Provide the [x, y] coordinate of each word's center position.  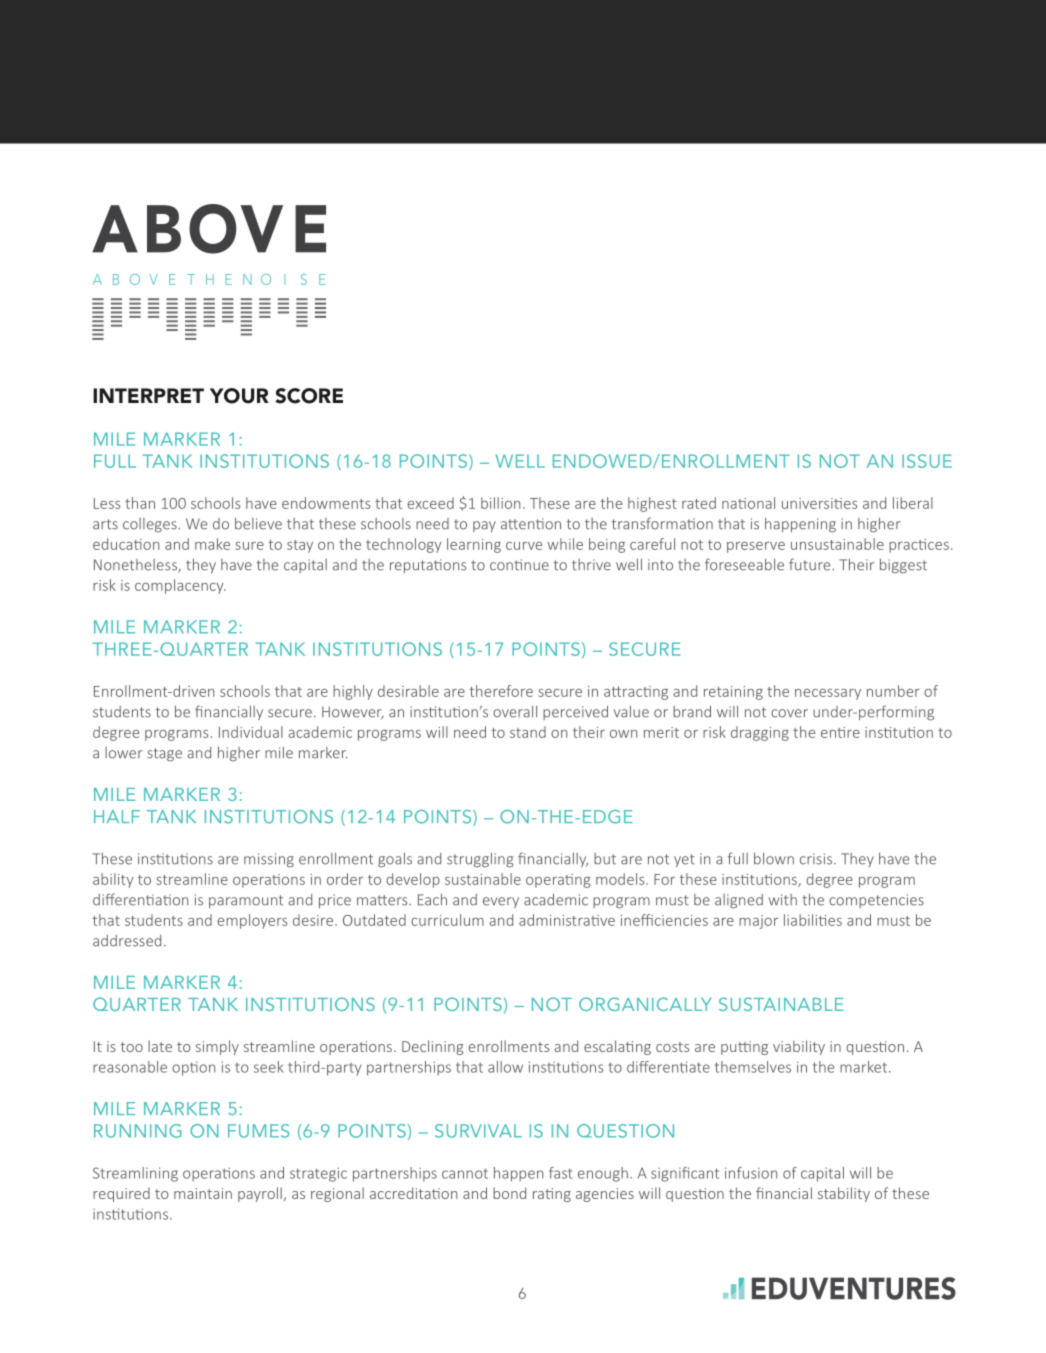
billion [500, 503]
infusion [751, 1173]
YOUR [239, 396]
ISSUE [927, 461]
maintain [203, 1193]
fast [560, 1173]
